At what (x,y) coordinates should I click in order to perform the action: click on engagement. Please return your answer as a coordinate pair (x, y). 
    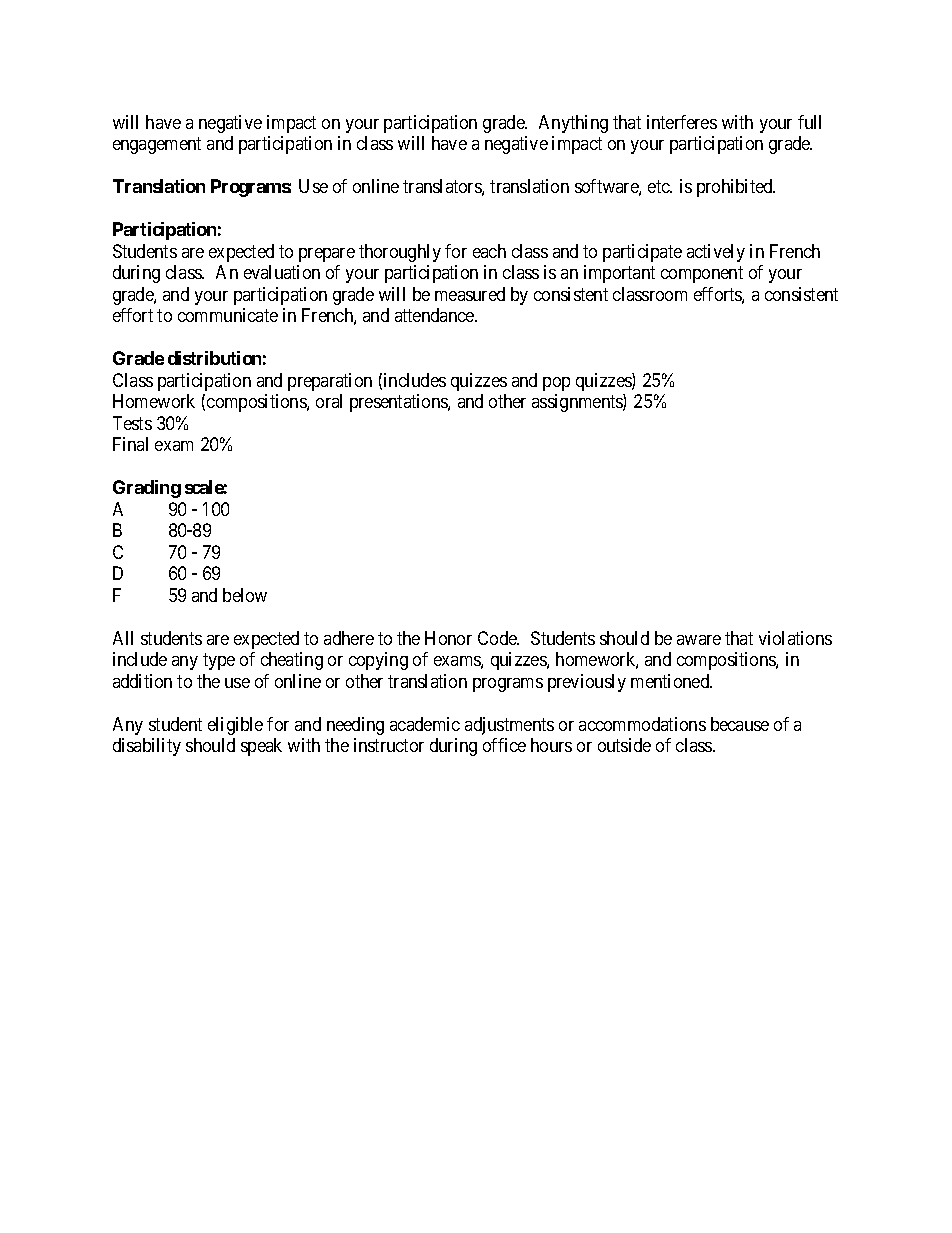
    Looking at the image, I should click on (157, 146).
